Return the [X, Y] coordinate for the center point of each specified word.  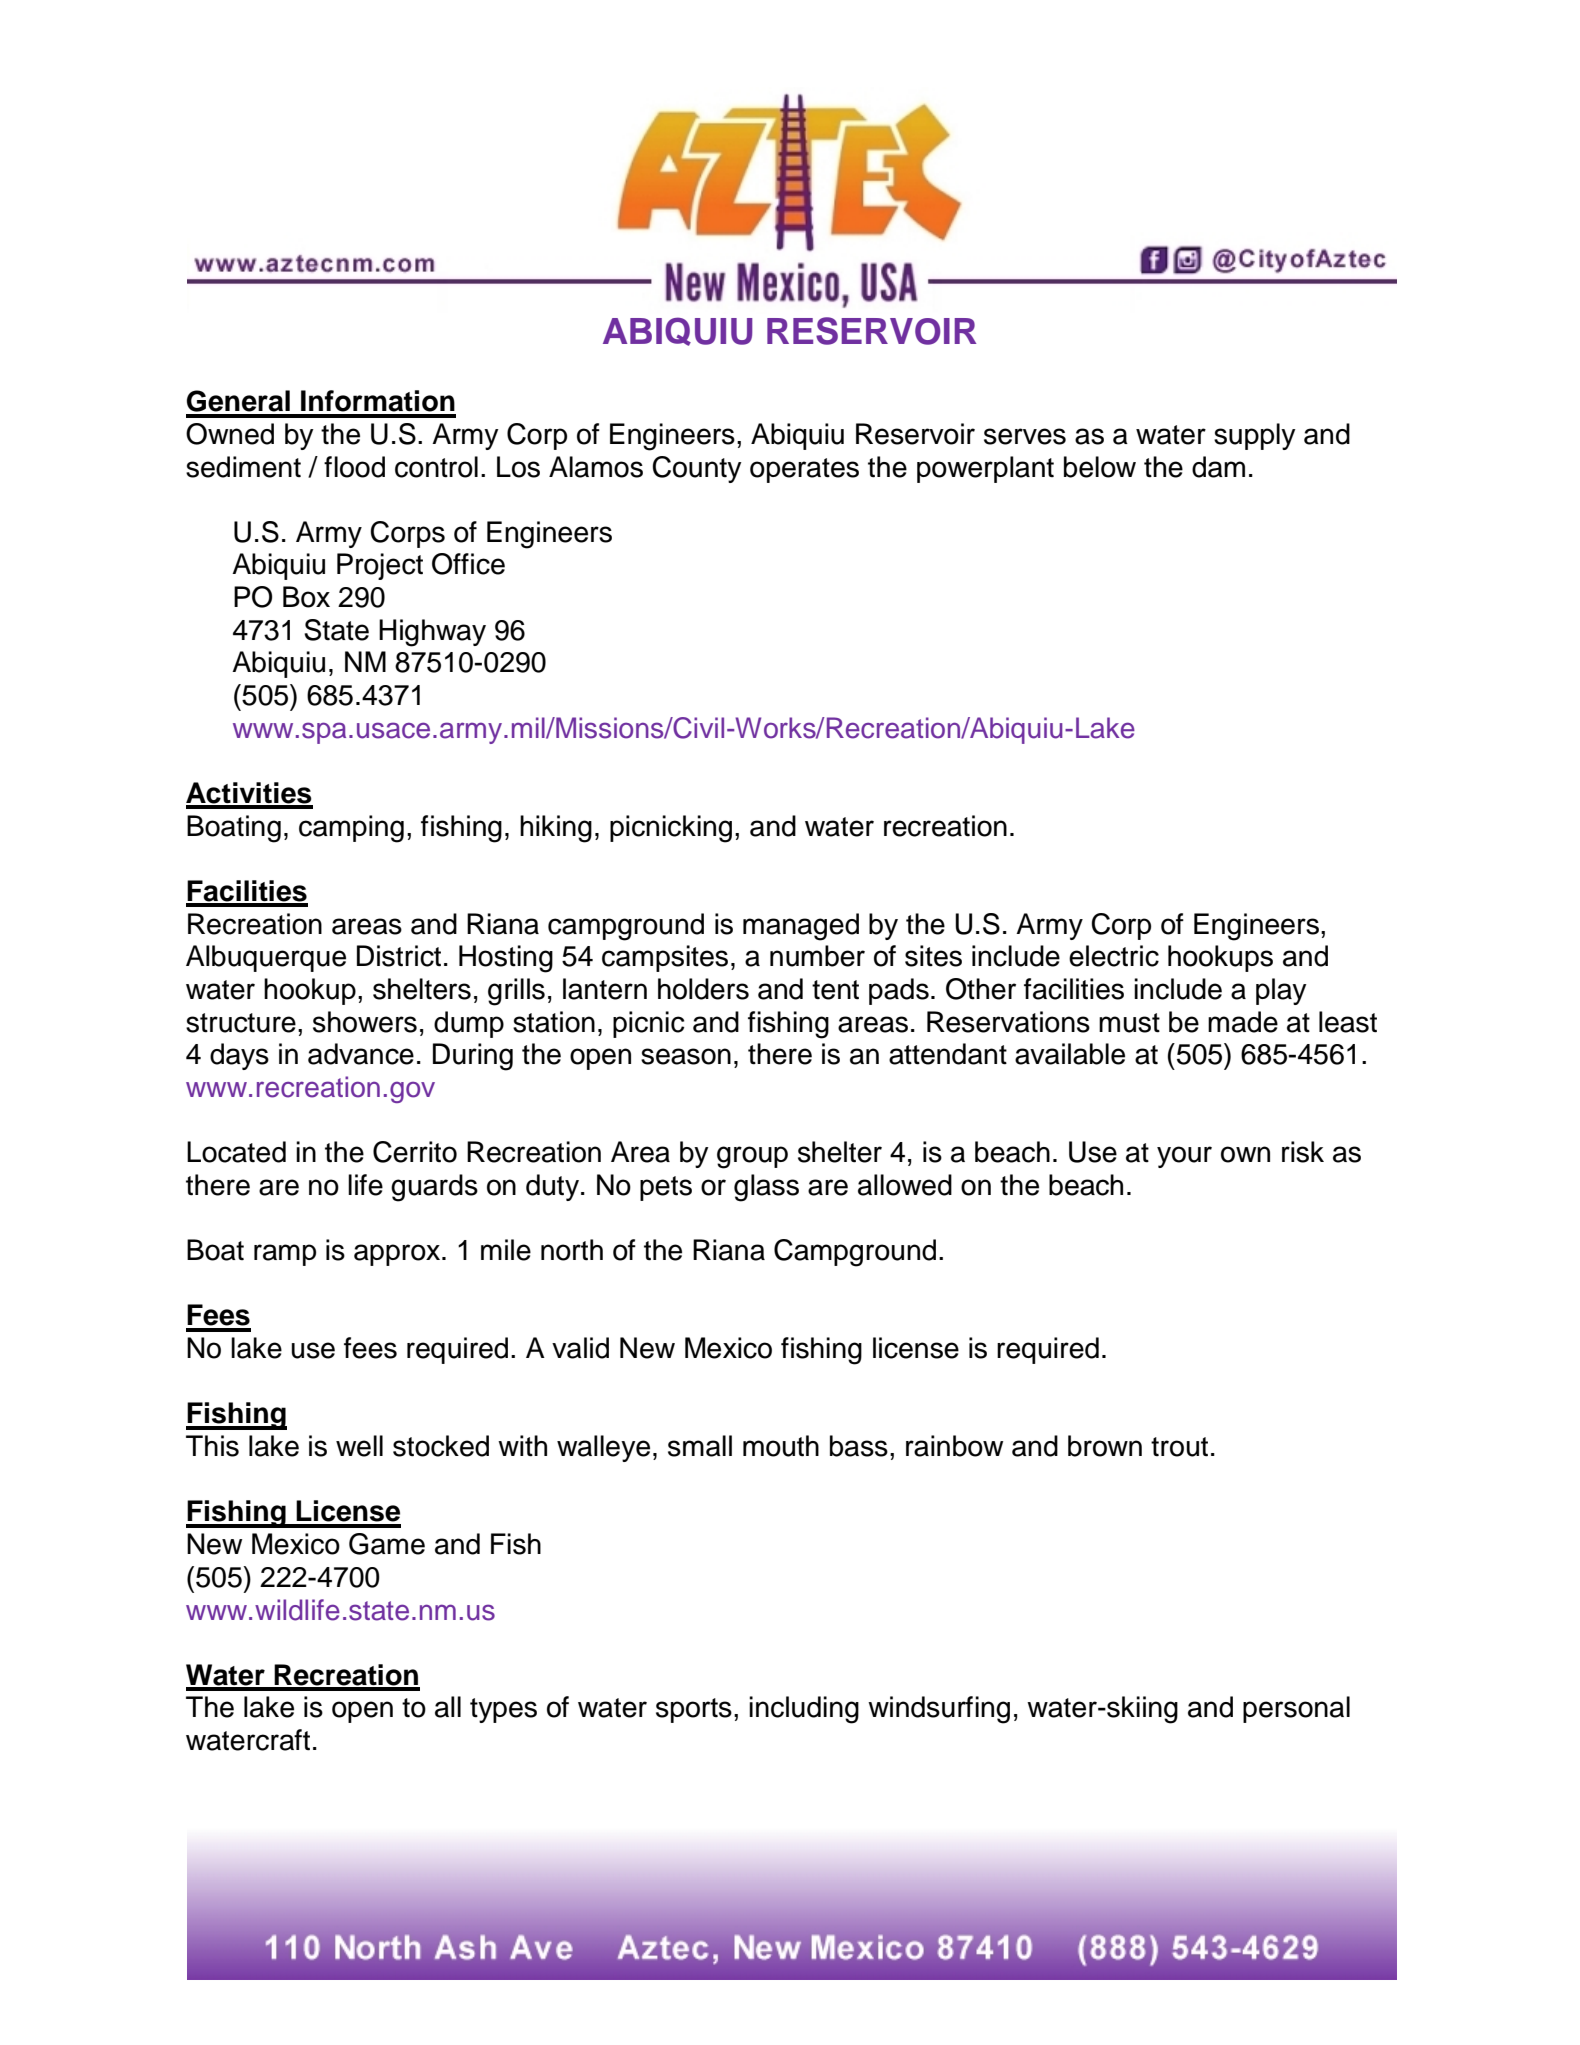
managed [801, 927]
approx [398, 1255]
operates [804, 470]
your [1184, 1157]
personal [1296, 1709]
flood [354, 467]
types [503, 1710]
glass [766, 1188]
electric [1114, 956]
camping [351, 829]
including [804, 1710]
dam [1218, 467]
